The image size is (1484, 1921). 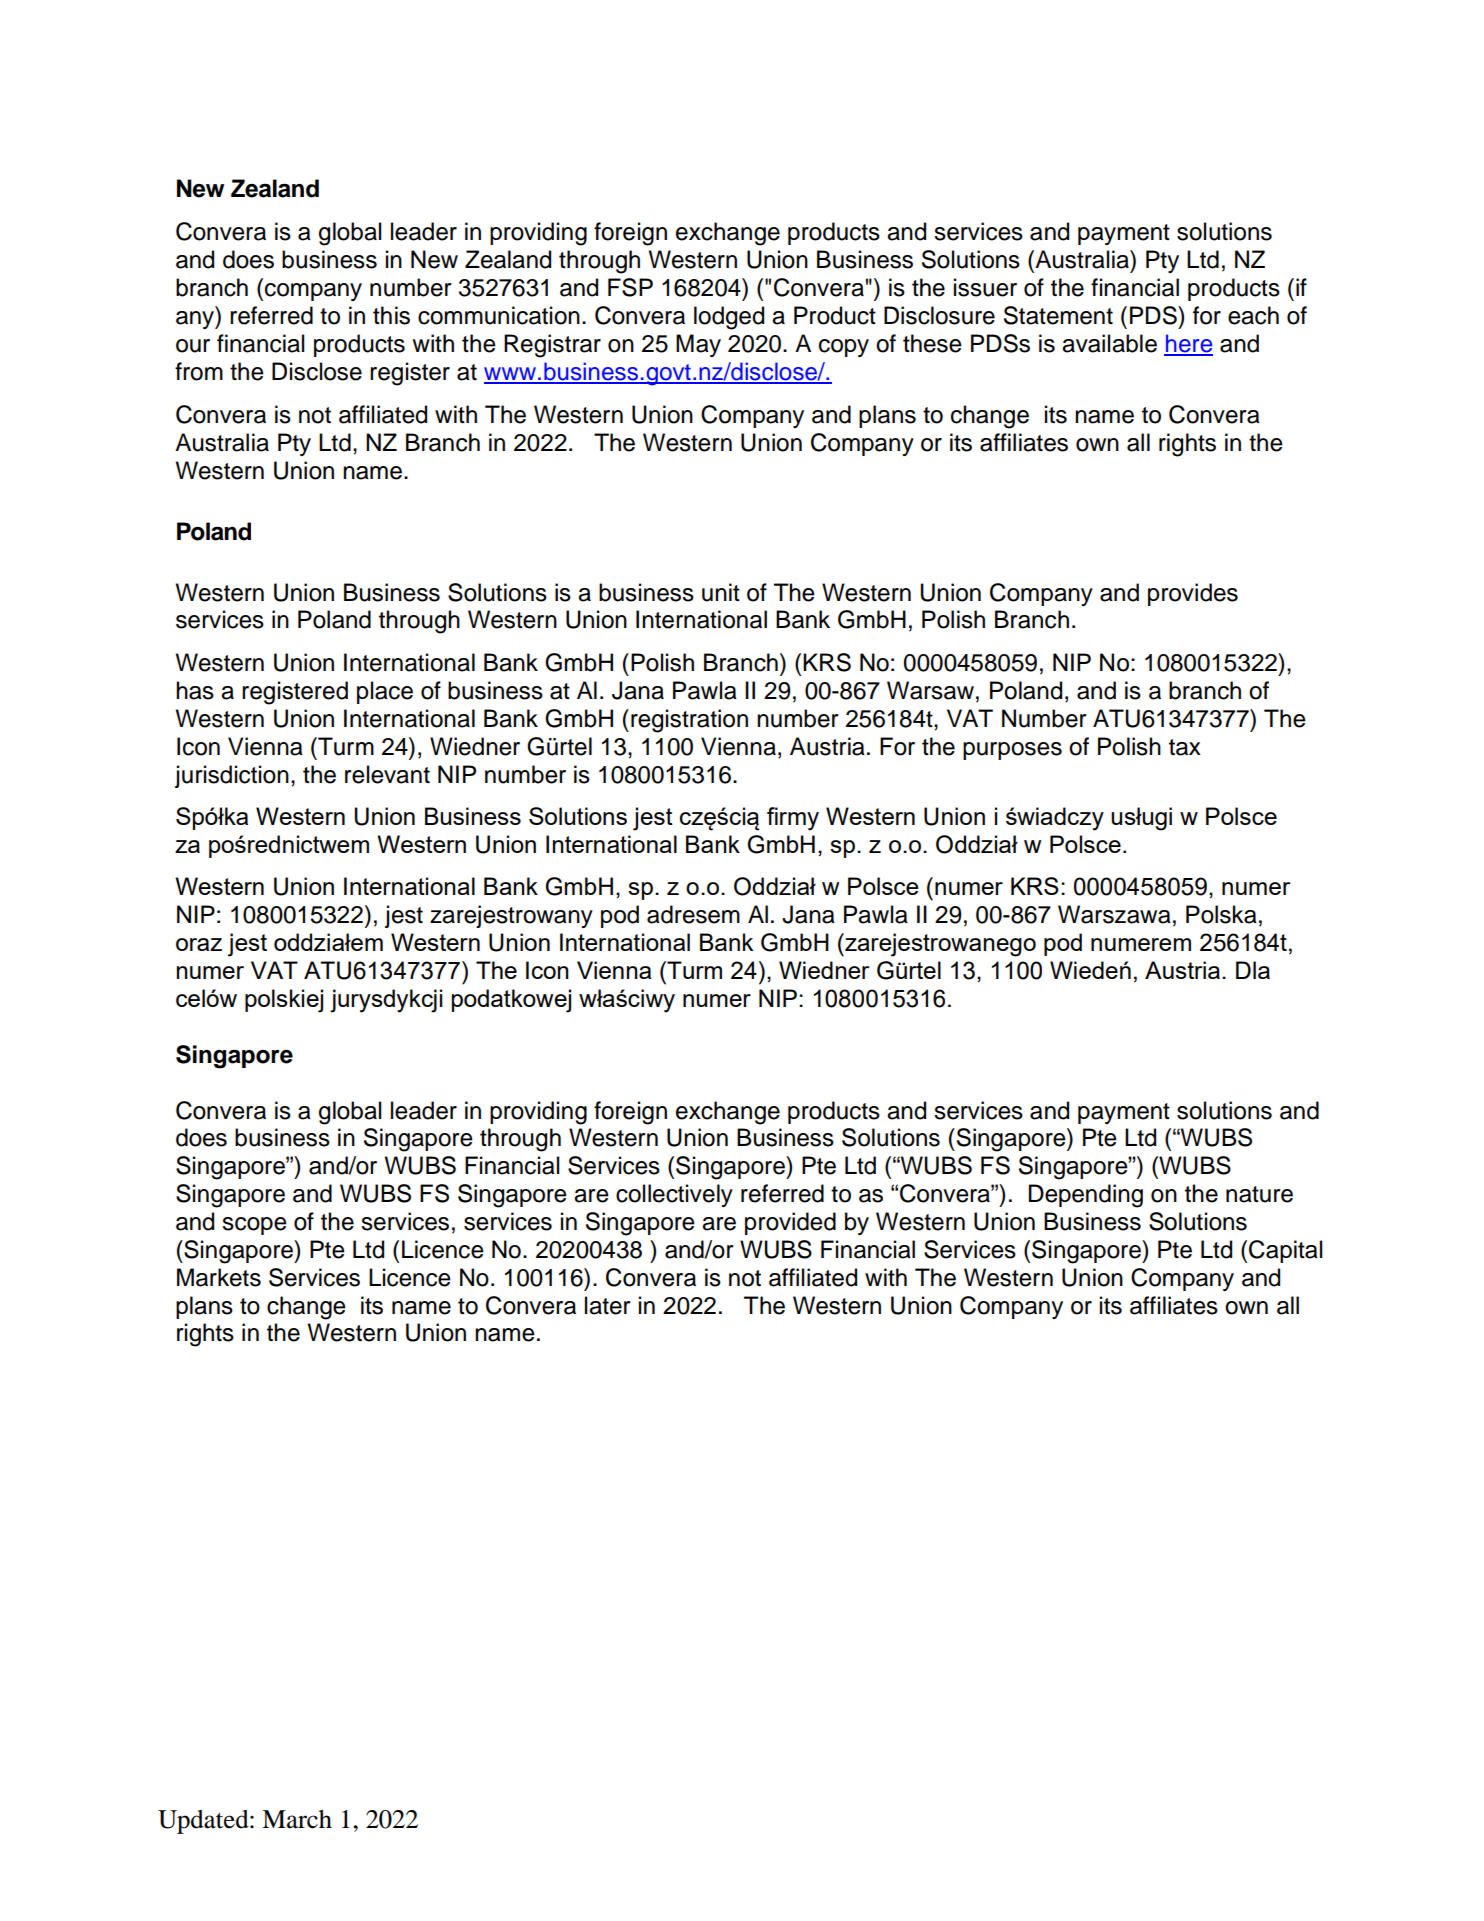 What do you see at coordinates (391, 315) in the document?
I see `this` at bounding box center [391, 315].
